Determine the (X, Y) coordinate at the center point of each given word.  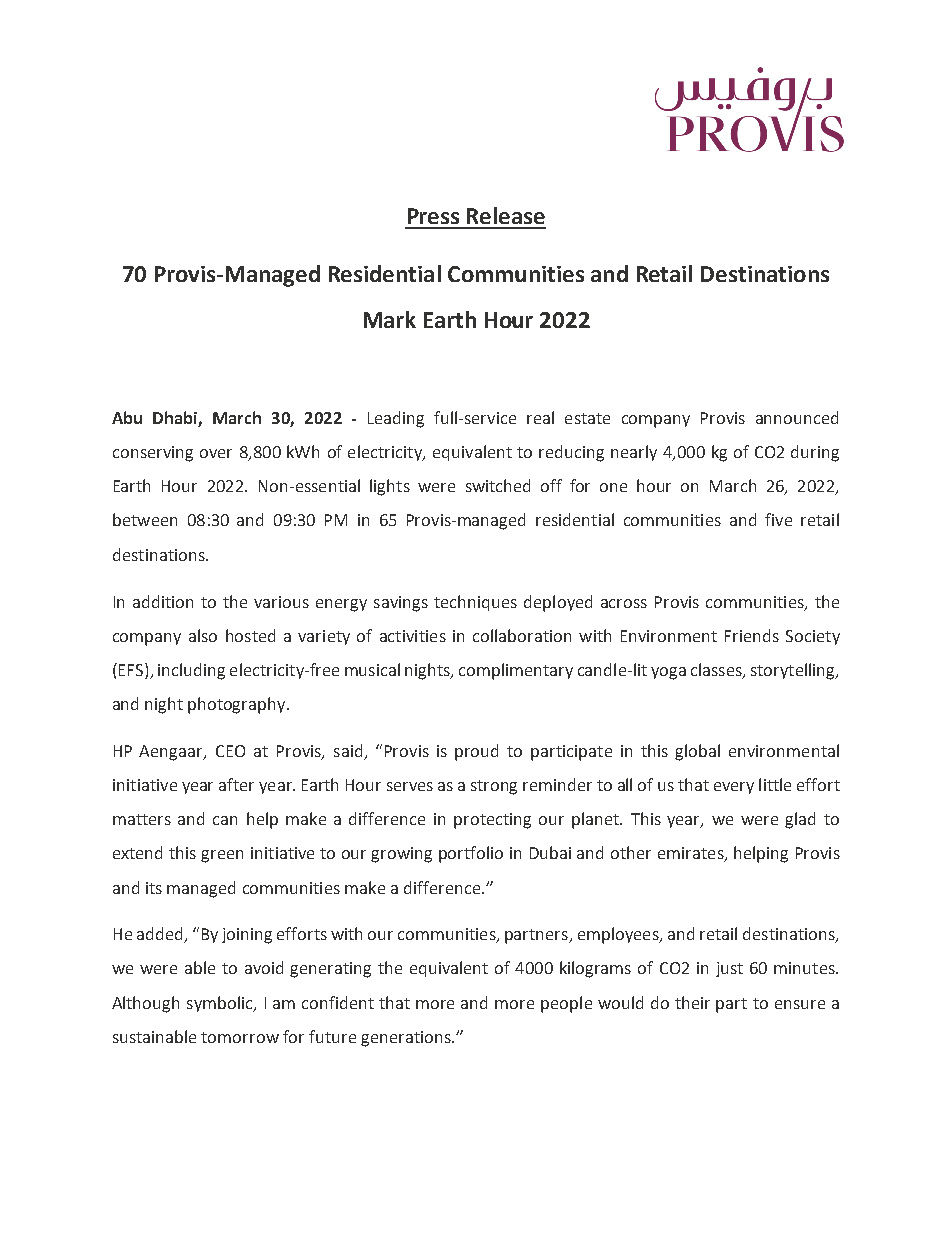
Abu (127, 417)
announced (797, 417)
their (692, 1002)
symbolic (221, 1004)
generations (407, 1039)
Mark (390, 319)
